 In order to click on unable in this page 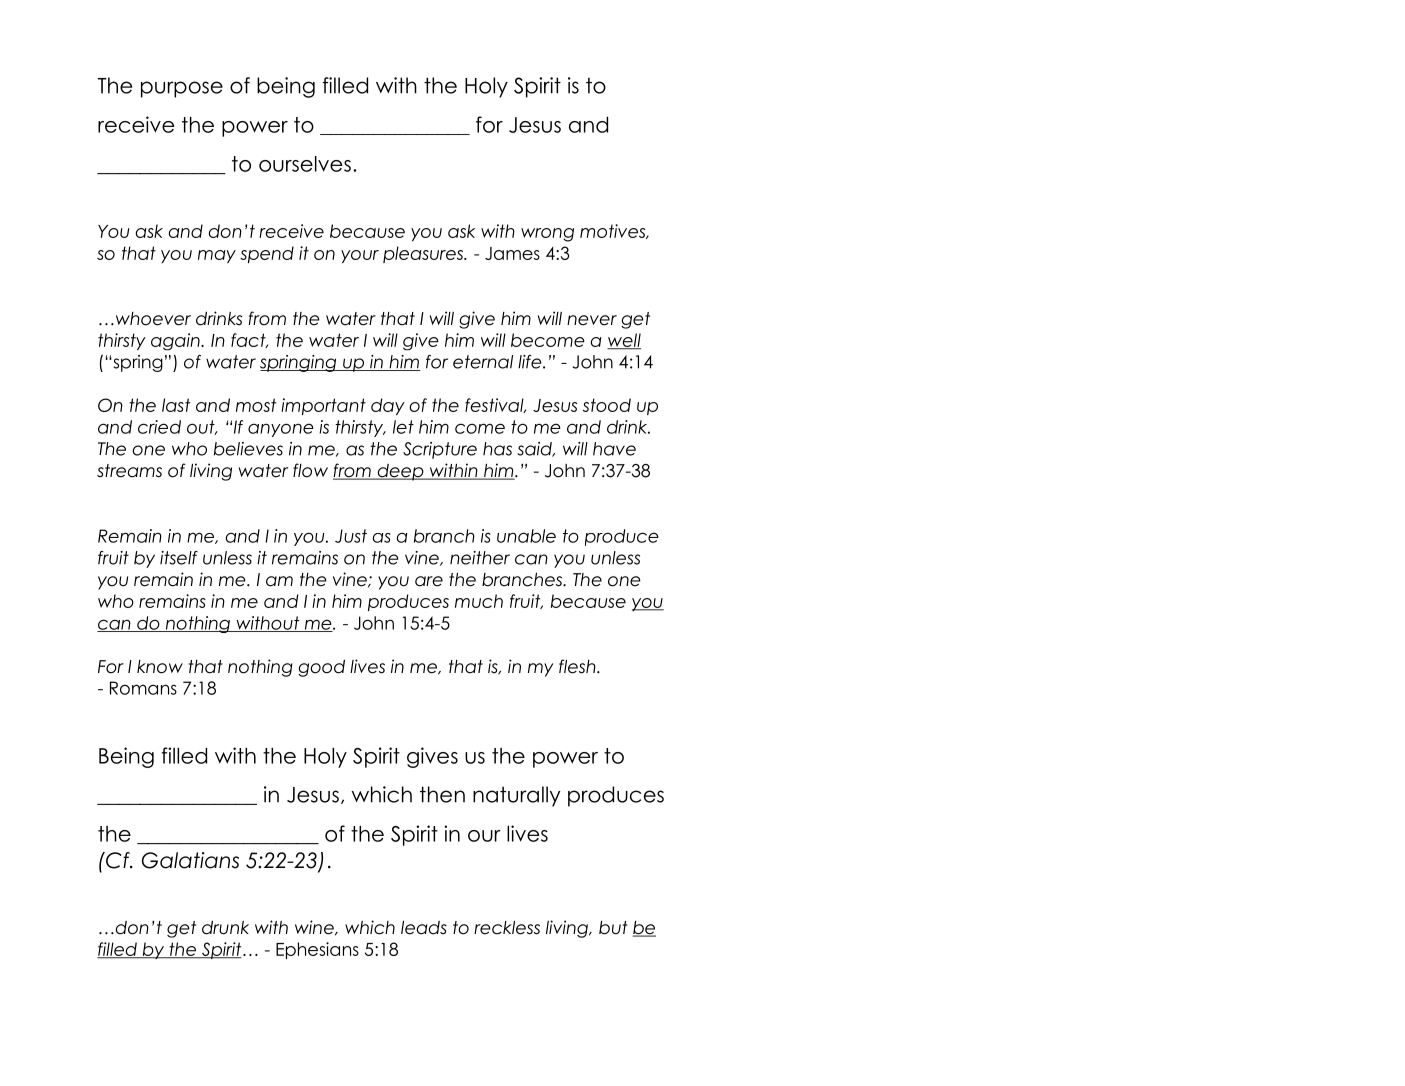, I will do `click(526, 536)`.
